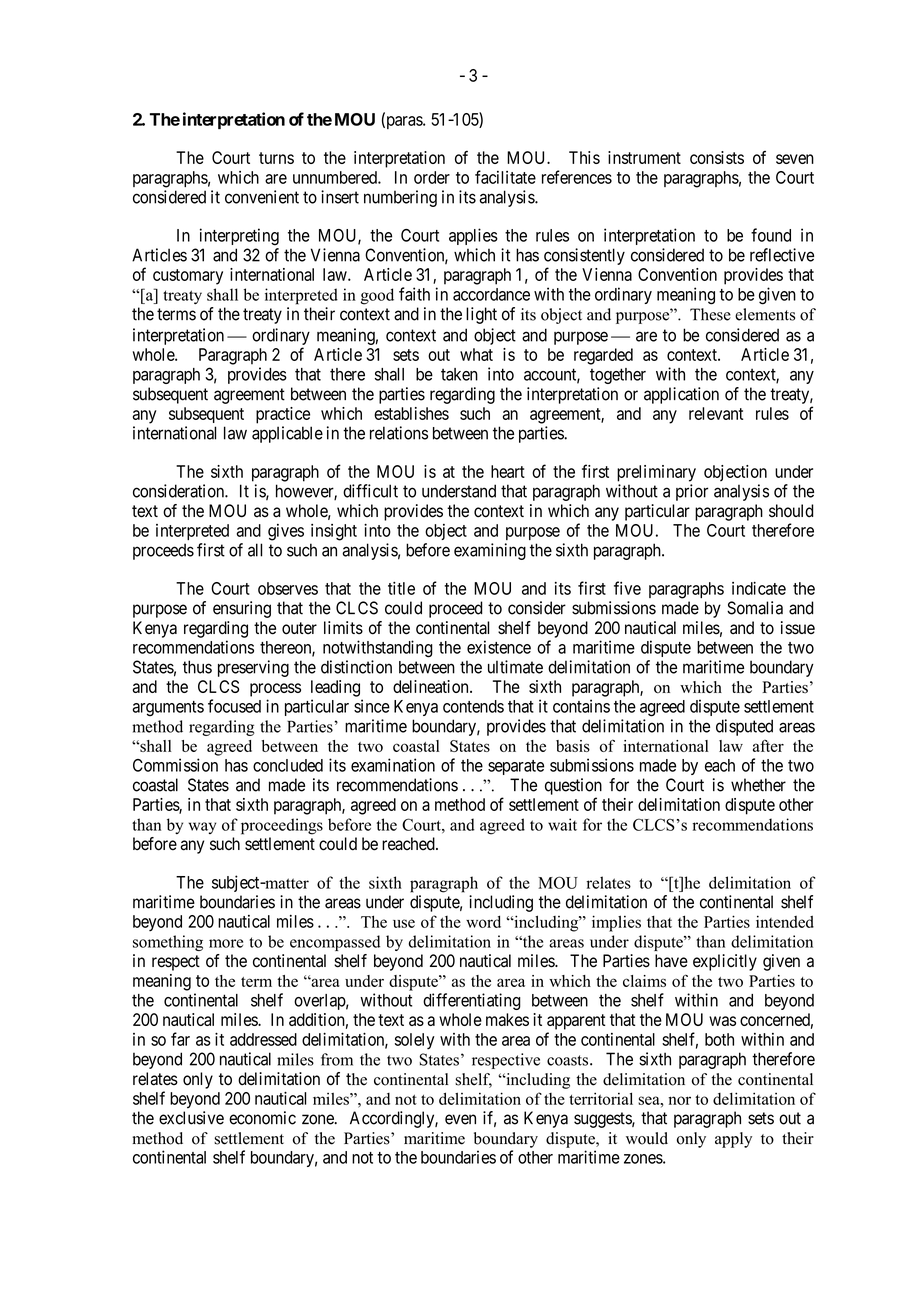  What do you see at coordinates (569, 1060) in the screenshot?
I see `coasts` at bounding box center [569, 1060].
